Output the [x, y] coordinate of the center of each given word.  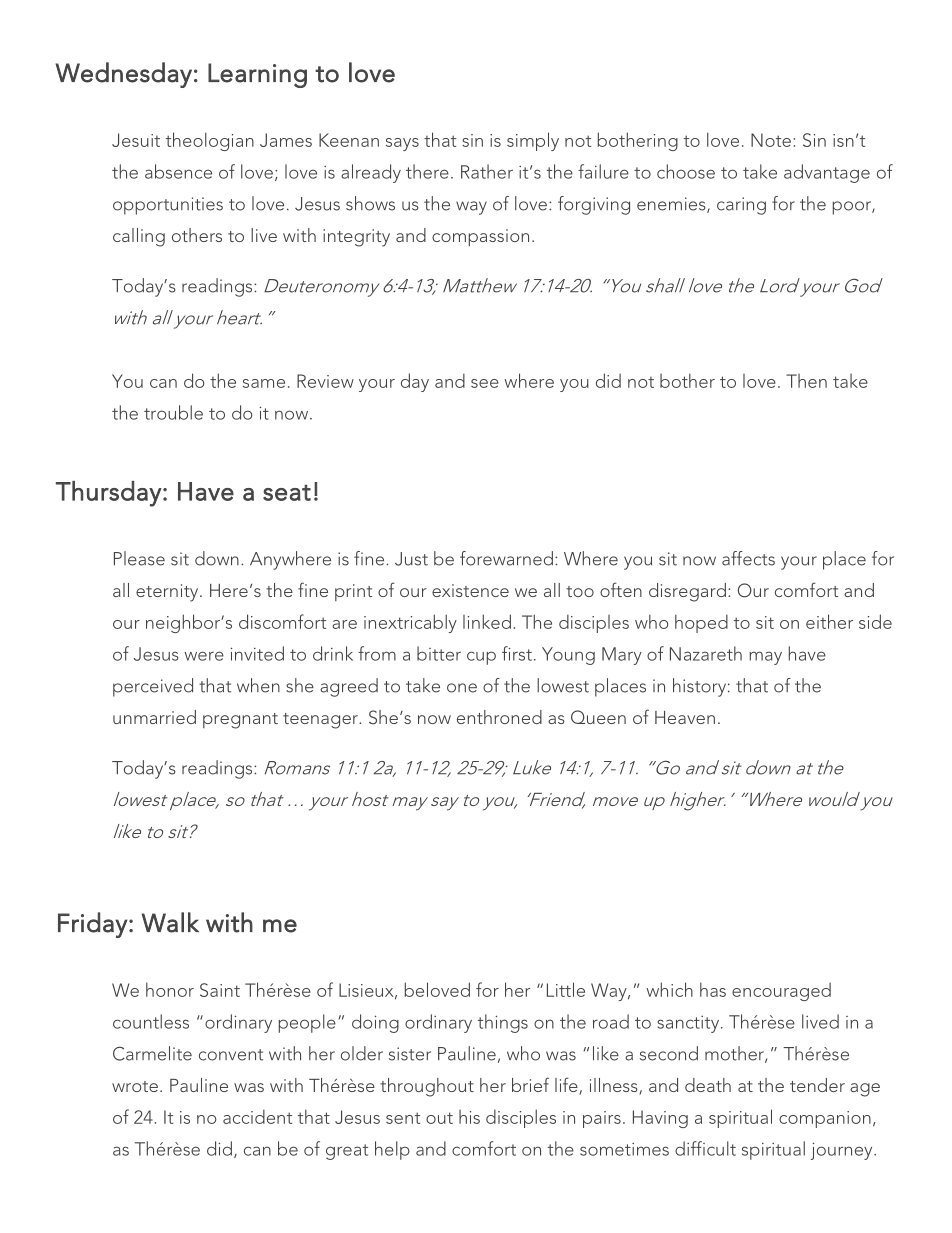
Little [566, 989]
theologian [210, 141]
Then [806, 381]
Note [771, 140]
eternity [168, 593]
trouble [173, 412]
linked [487, 621]
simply [533, 141]
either [829, 621]
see [485, 383]
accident [257, 1116]
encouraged [781, 992]
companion [825, 1119]
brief [530, 1084]
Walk [170, 922]
